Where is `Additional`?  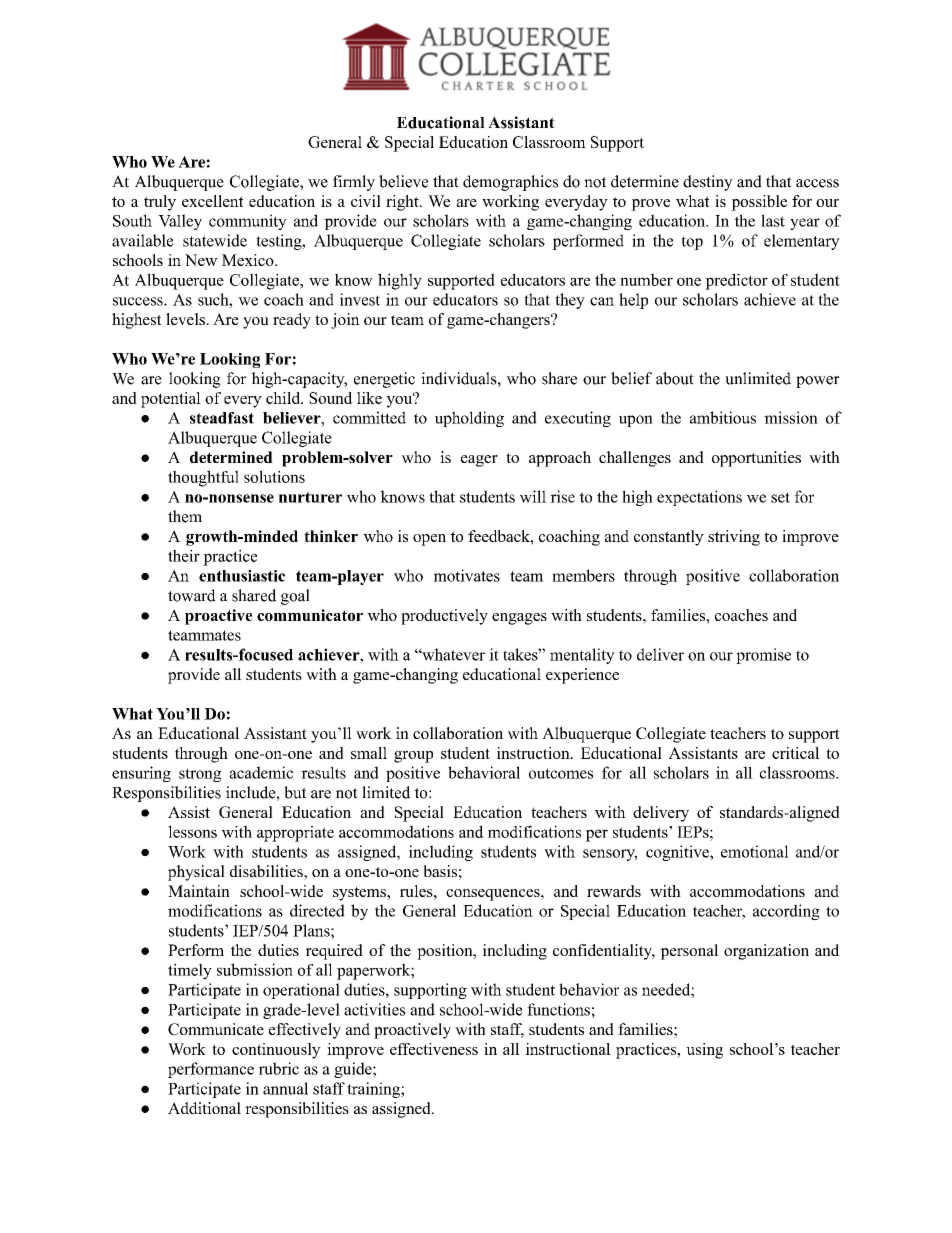 Additional is located at coordinates (204, 1108).
